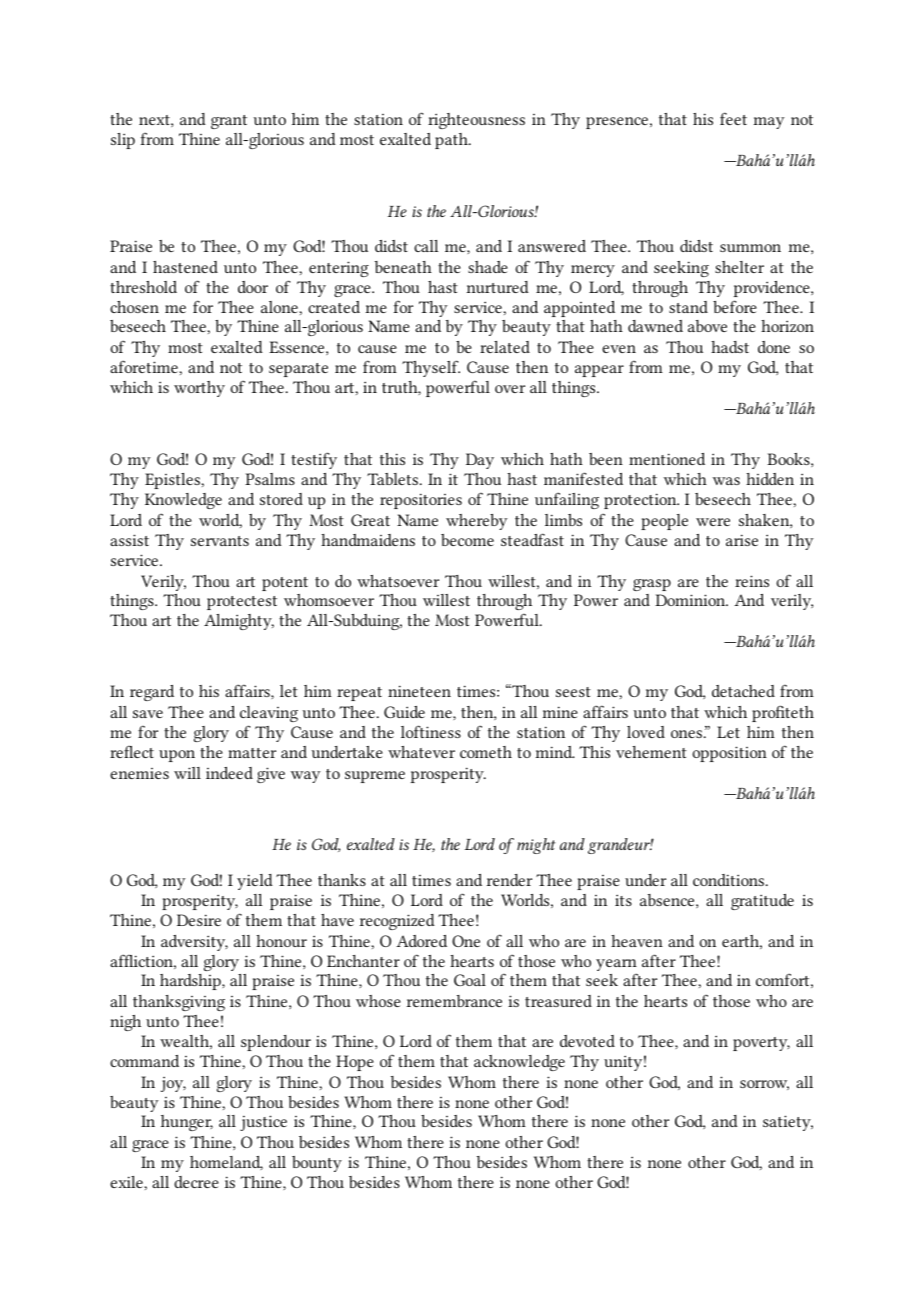 Image resolution: width=924 pixels, height=1308 pixels. I want to click on opposition, so click(729, 754).
